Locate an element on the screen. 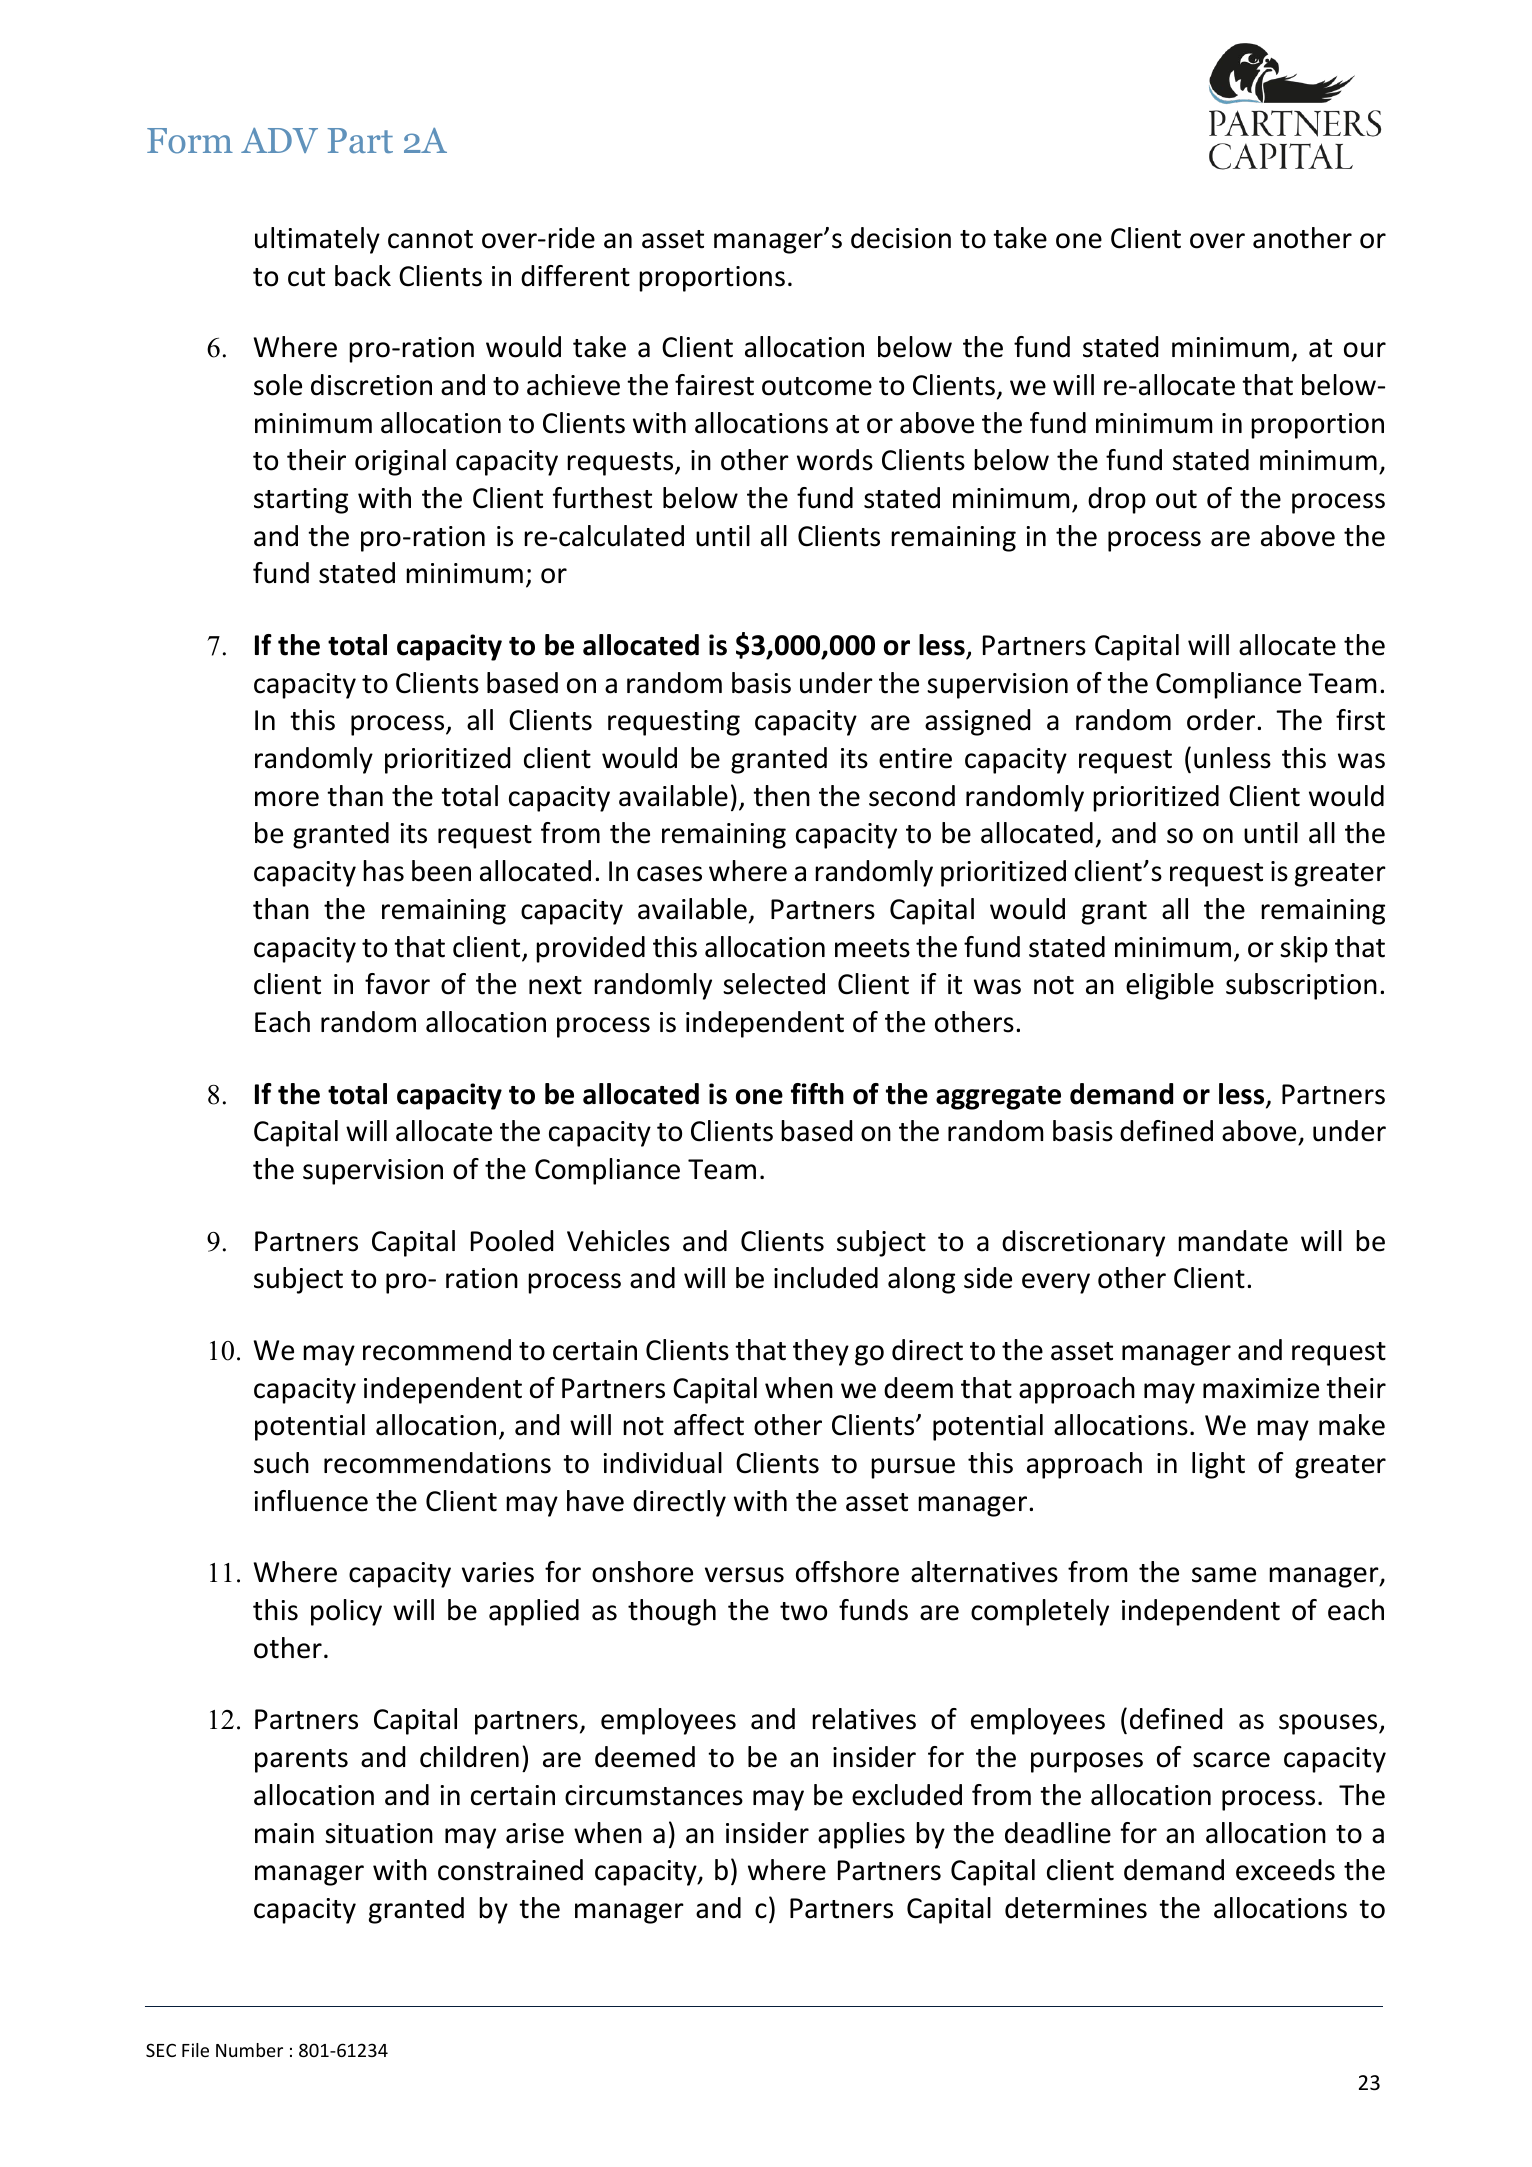  more is located at coordinates (287, 799).
